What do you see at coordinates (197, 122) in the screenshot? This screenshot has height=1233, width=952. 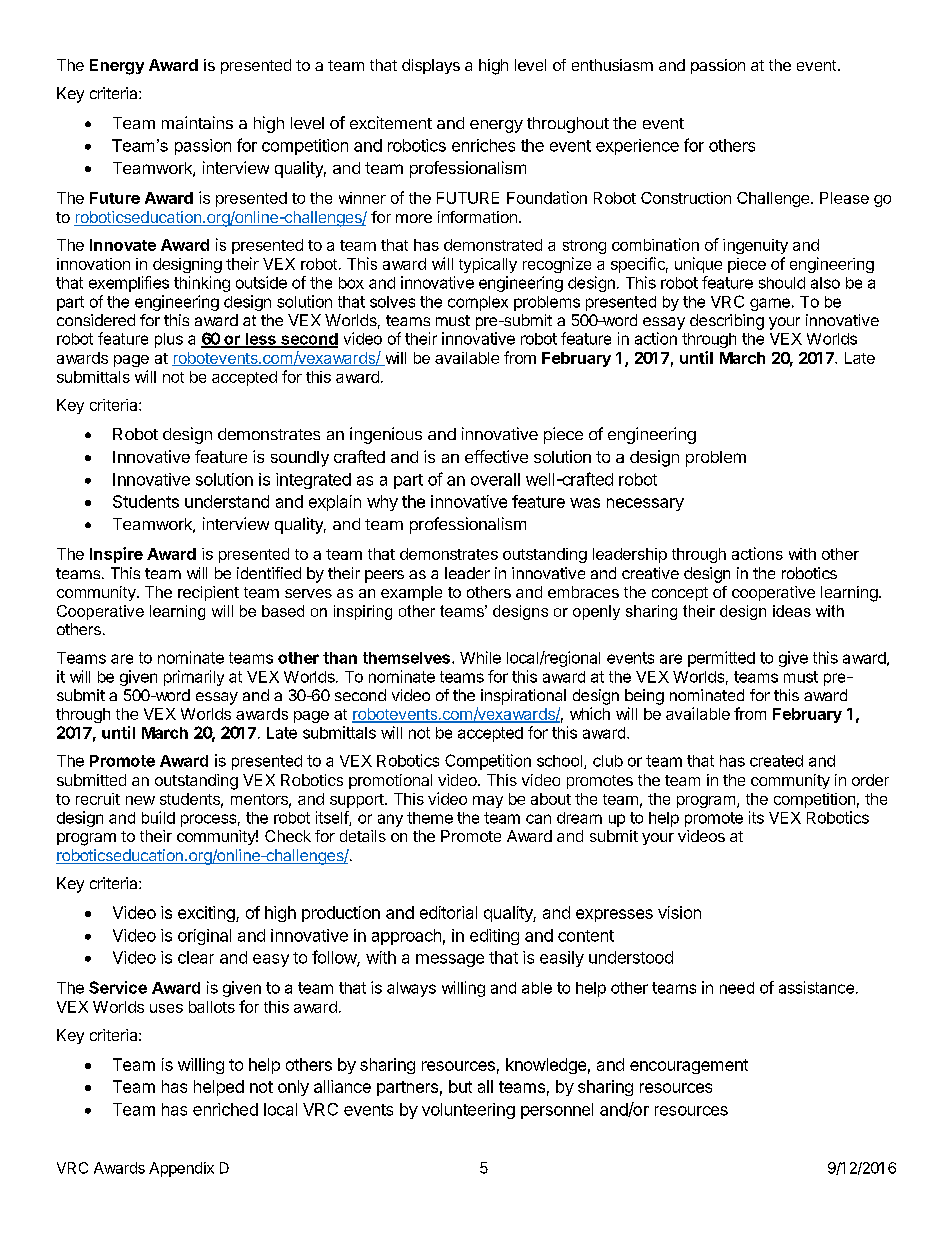 I see `maintains` at bounding box center [197, 122].
